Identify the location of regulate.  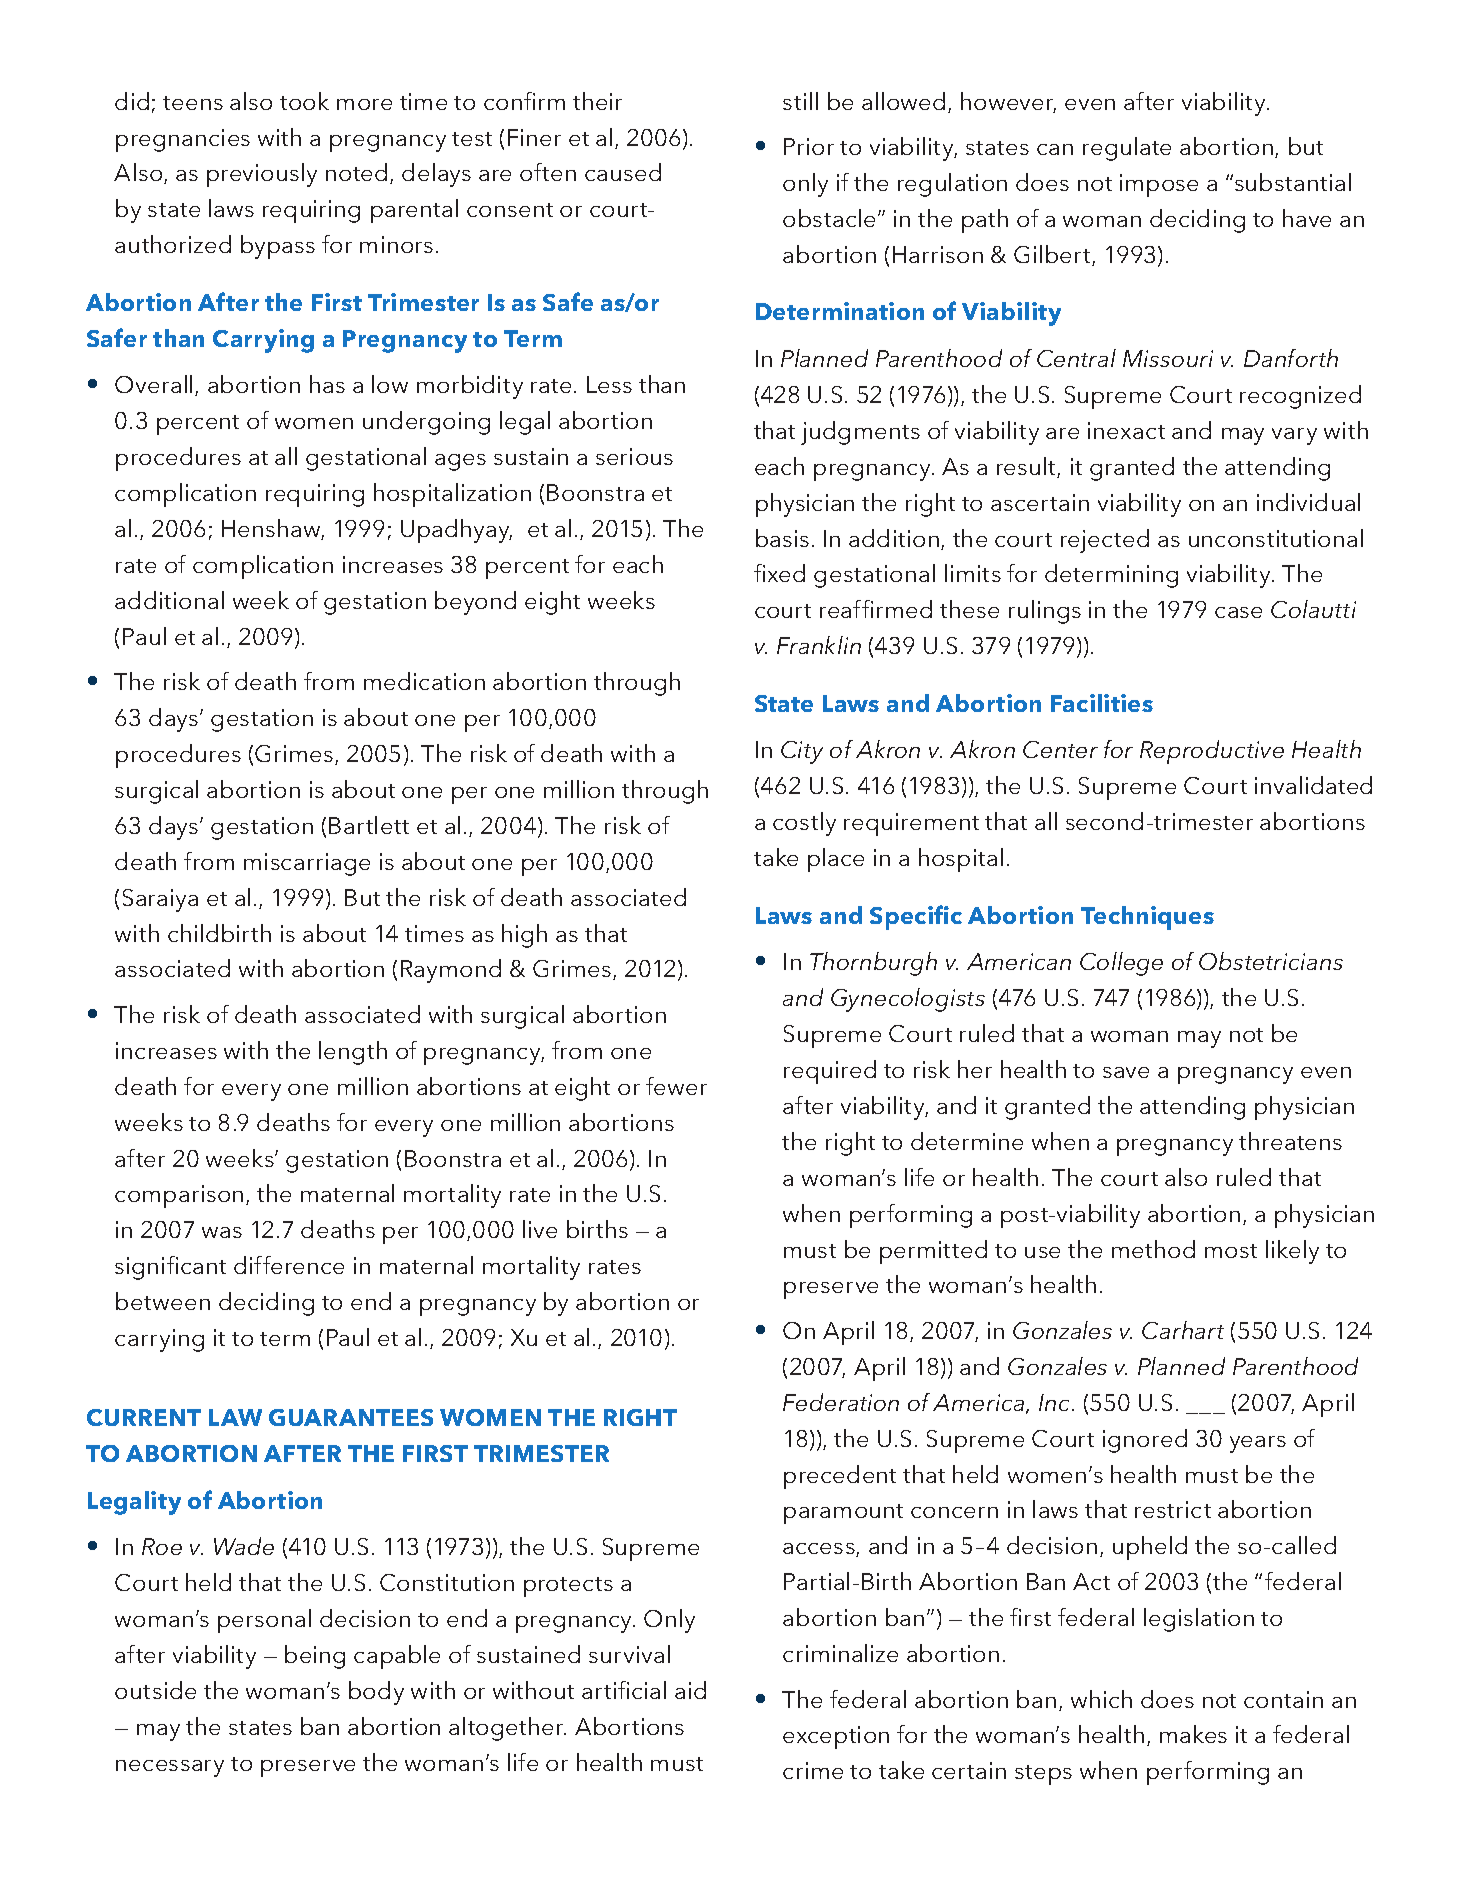
(1127, 149).
